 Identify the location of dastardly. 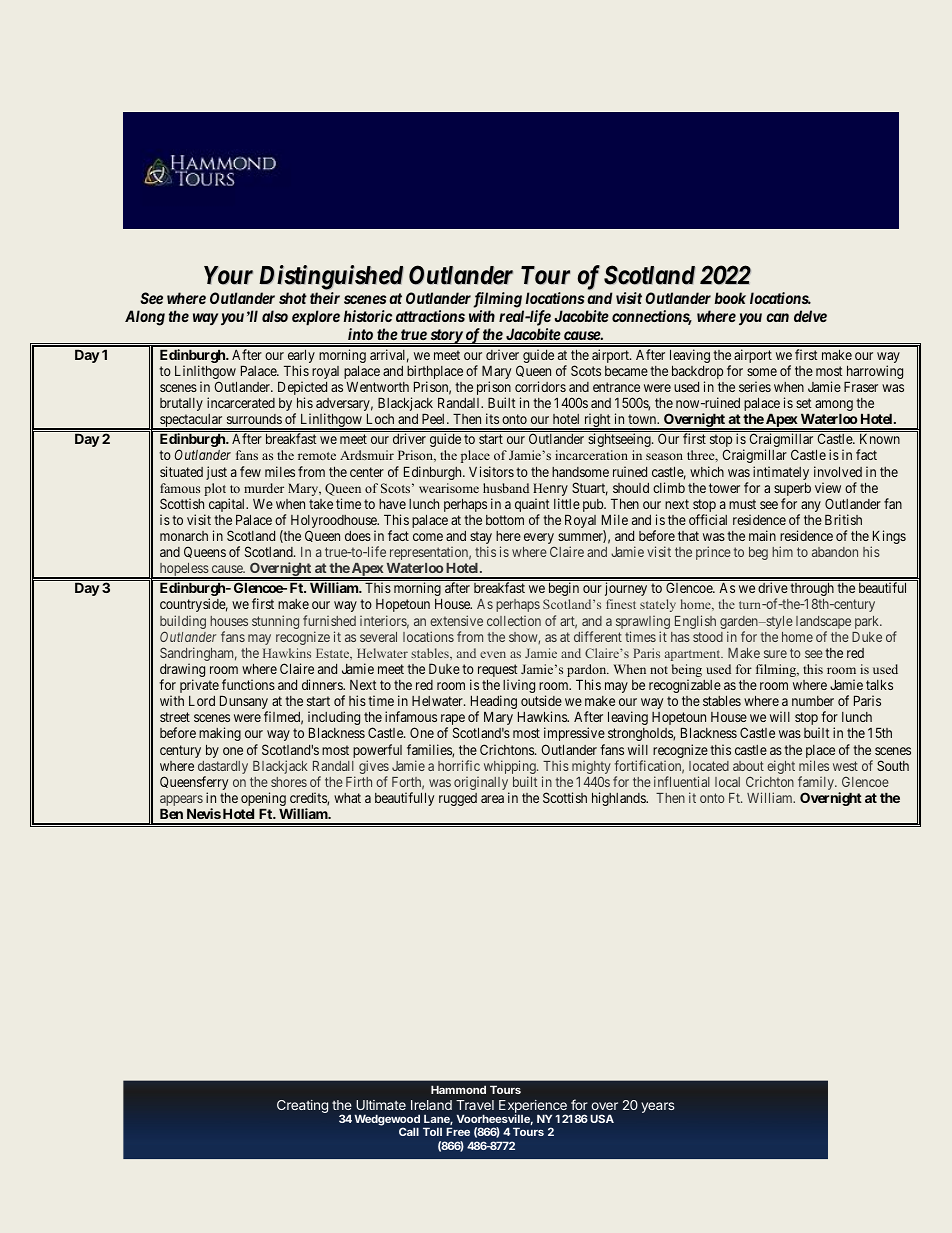
(223, 769).
